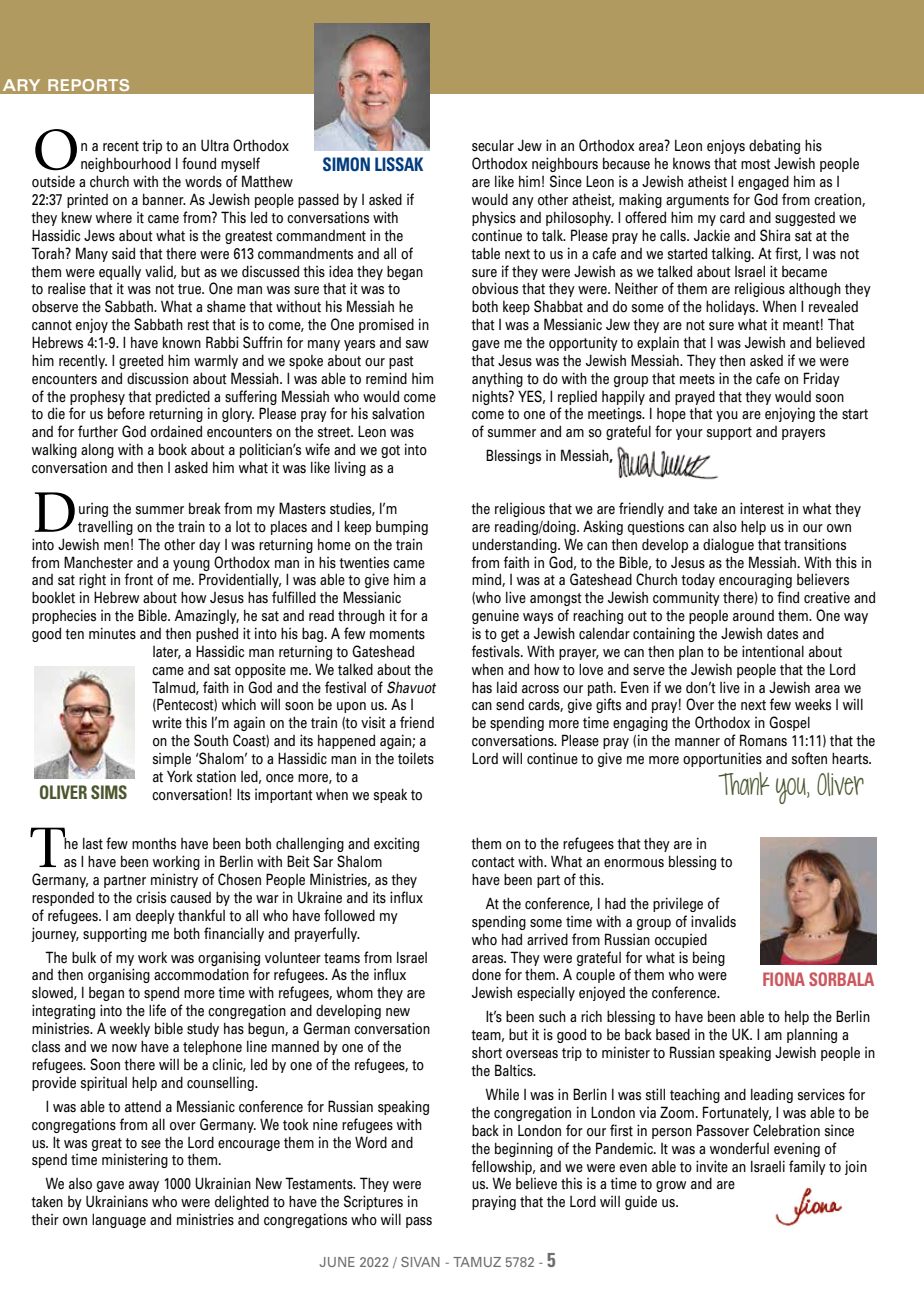  I want to click on family, so click(807, 1167).
